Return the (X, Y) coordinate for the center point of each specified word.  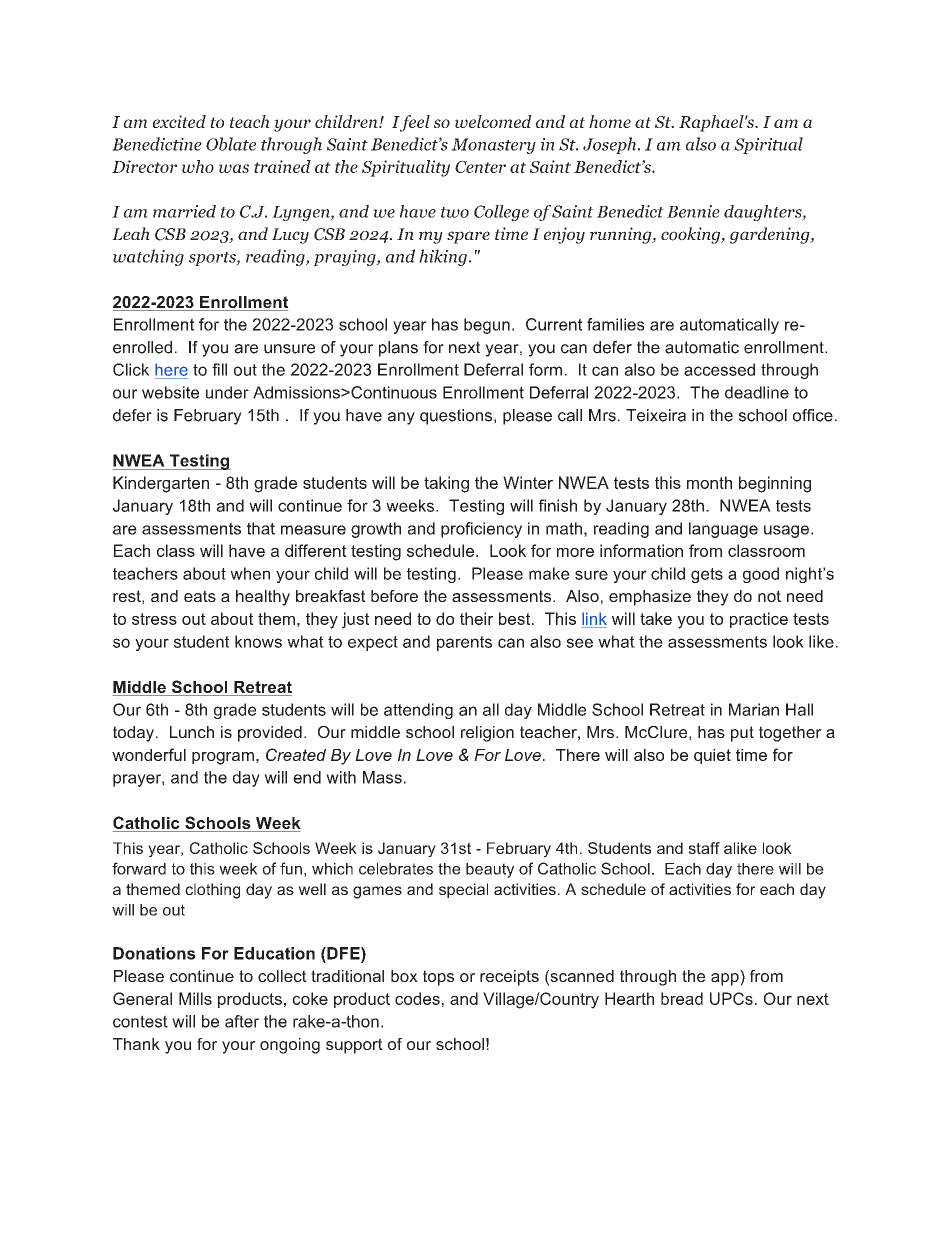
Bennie (693, 211)
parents (464, 643)
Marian (754, 709)
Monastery (493, 146)
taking (446, 484)
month (709, 482)
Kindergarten (161, 484)
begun (487, 326)
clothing (212, 891)
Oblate (231, 144)
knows (258, 641)
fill (219, 369)
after (242, 1021)
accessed (719, 369)
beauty (490, 870)
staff (704, 848)
